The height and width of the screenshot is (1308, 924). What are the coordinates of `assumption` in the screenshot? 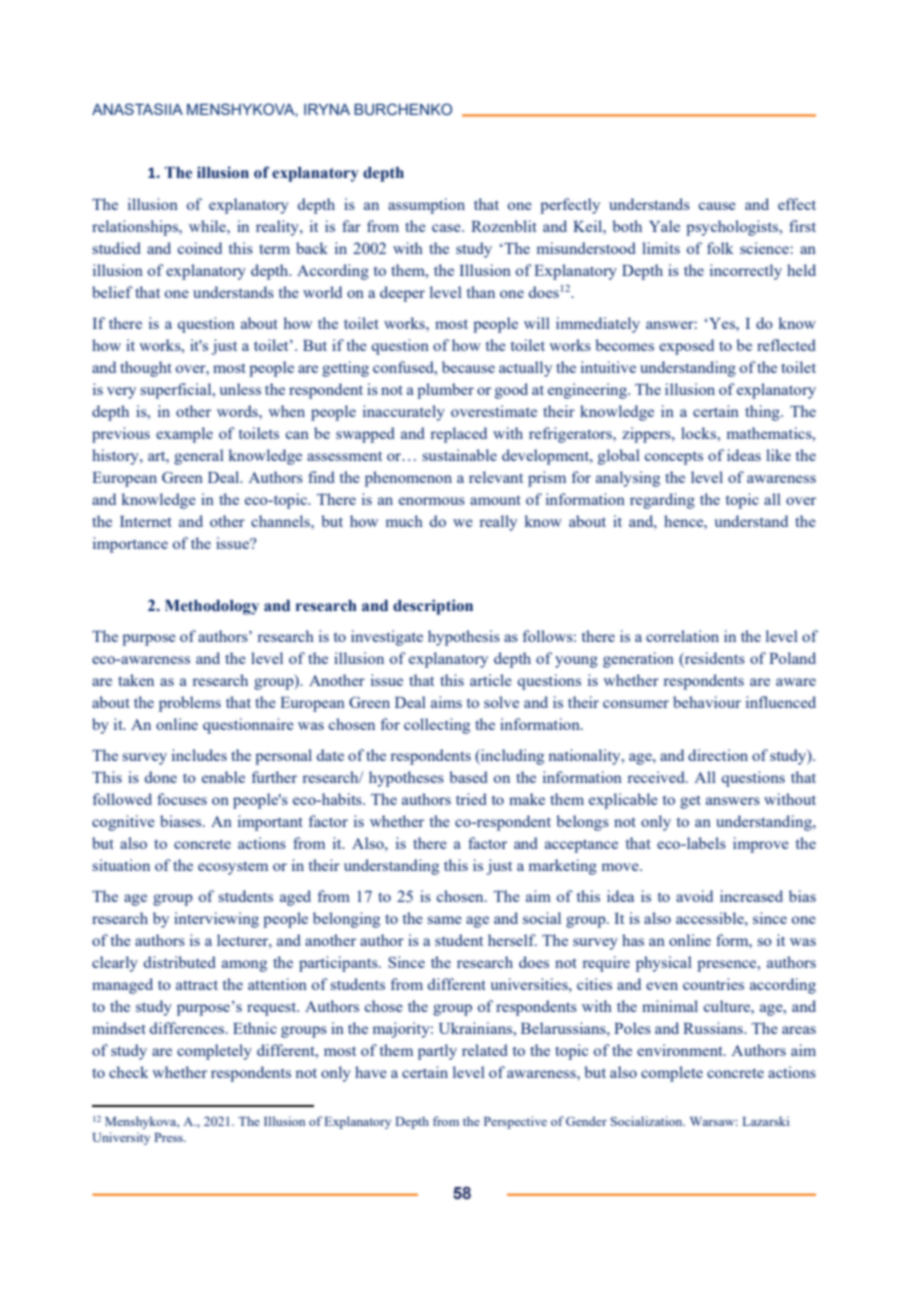 It's located at (426, 206).
